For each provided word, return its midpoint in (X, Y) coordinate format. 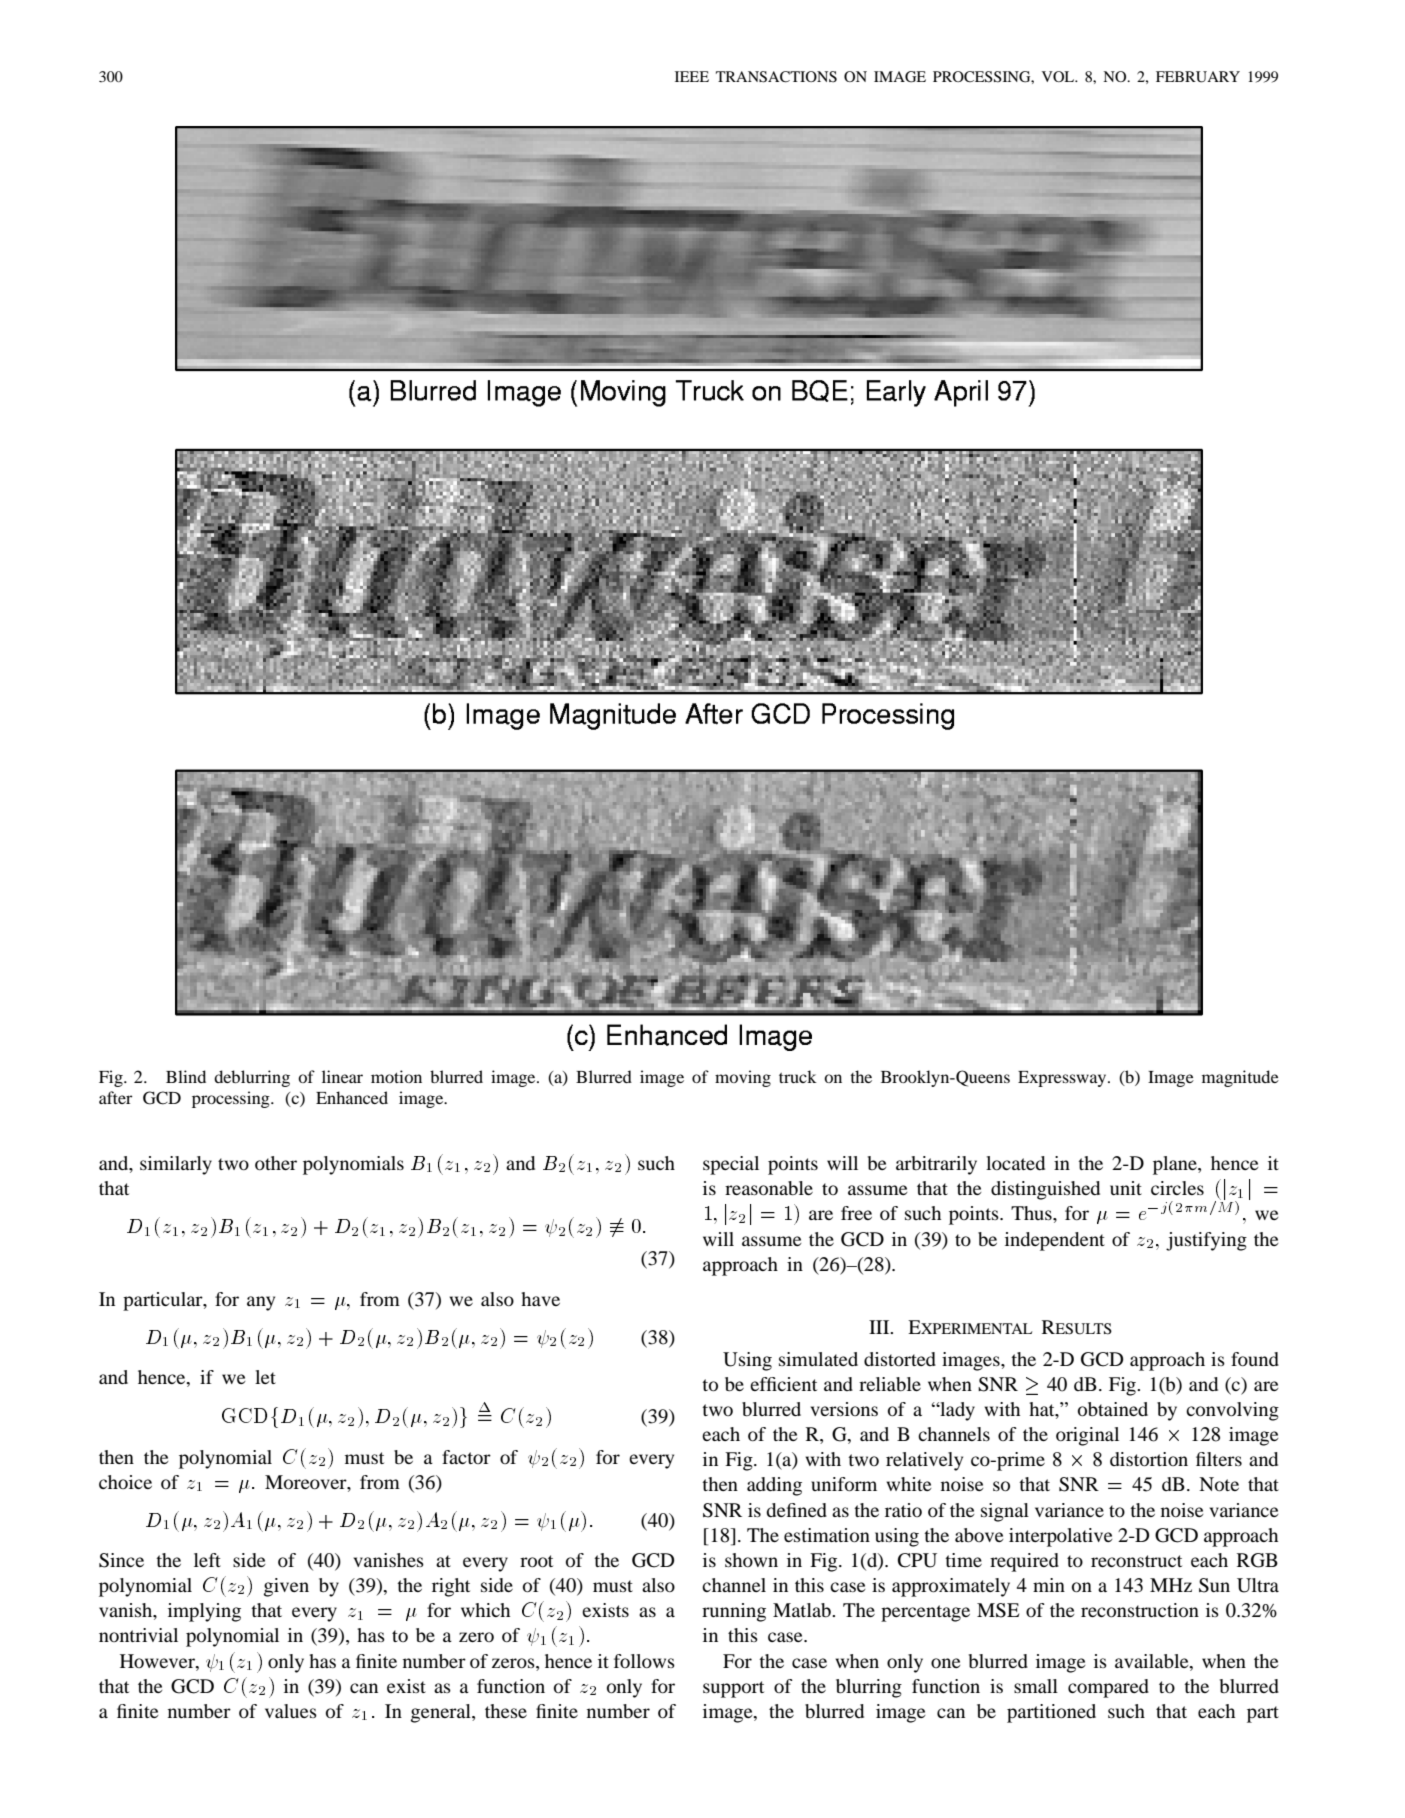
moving (743, 1078)
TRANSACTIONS (776, 77)
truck (798, 1076)
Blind (186, 1076)
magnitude (1240, 1078)
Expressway (1063, 1079)
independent (1055, 1241)
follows (644, 1661)
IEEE (692, 76)
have (540, 1299)
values (291, 1711)
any (261, 1303)
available (1153, 1661)
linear (342, 1076)
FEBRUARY (1198, 77)
